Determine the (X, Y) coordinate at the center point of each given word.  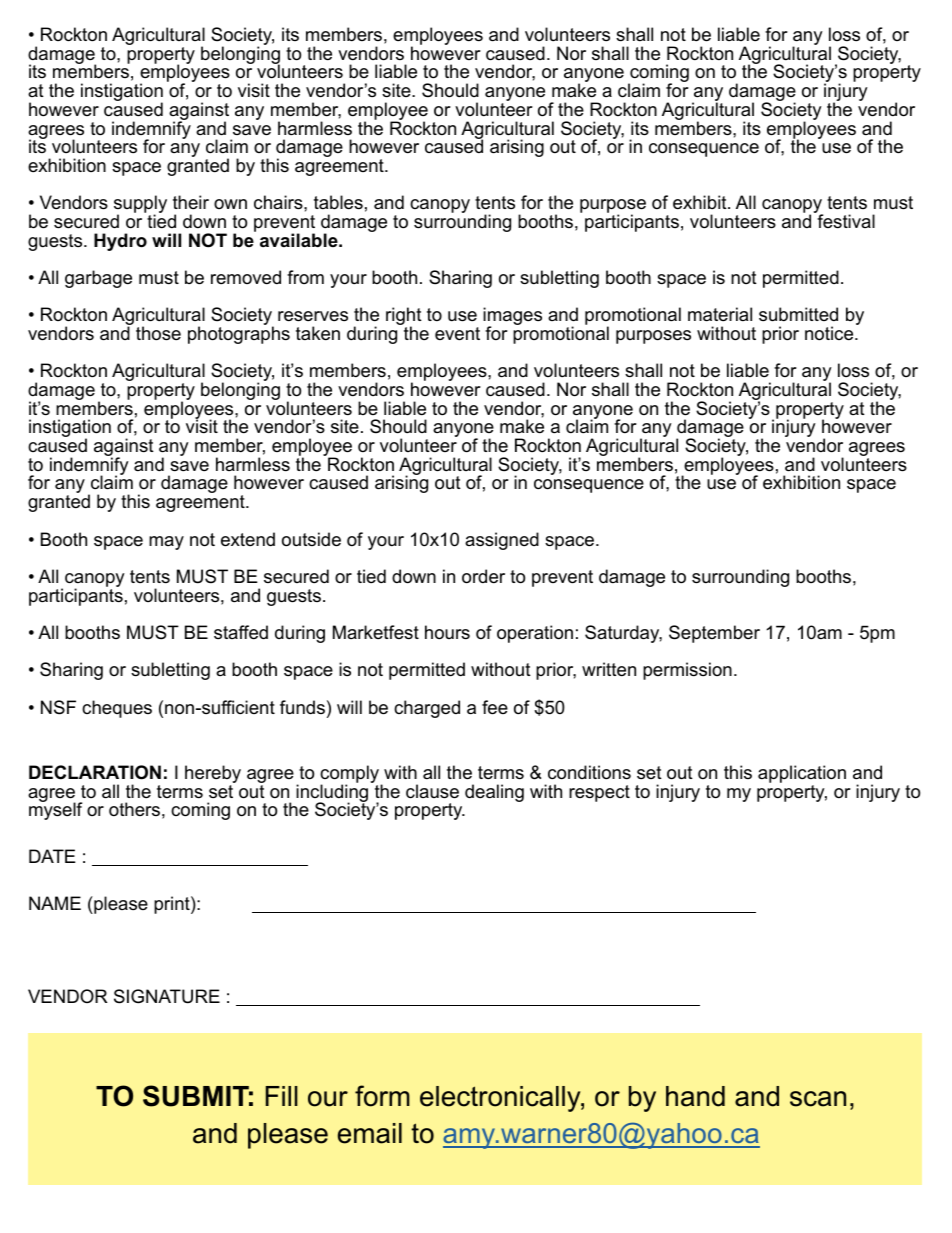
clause (432, 791)
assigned (502, 541)
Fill (282, 1096)
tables (338, 202)
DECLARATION (95, 772)
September (714, 634)
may (166, 543)
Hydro (120, 242)
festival (845, 220)
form (382, 1096)
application (802, 775)
